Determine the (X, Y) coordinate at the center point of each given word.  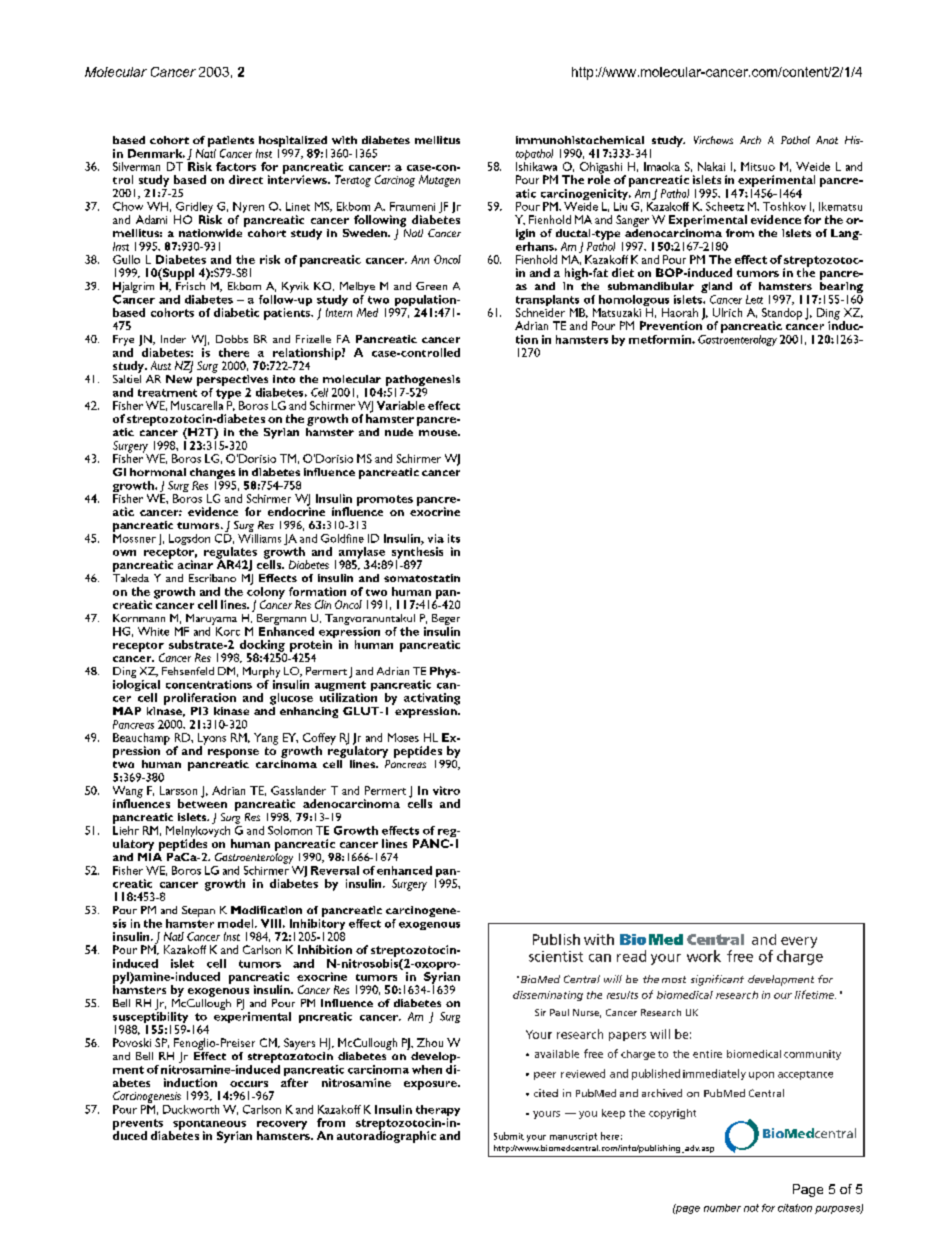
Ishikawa (536, 166)
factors (236, 166)
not (751, 1208)
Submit (509, 1136)
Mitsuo (758, 166)
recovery (282, 1126)
